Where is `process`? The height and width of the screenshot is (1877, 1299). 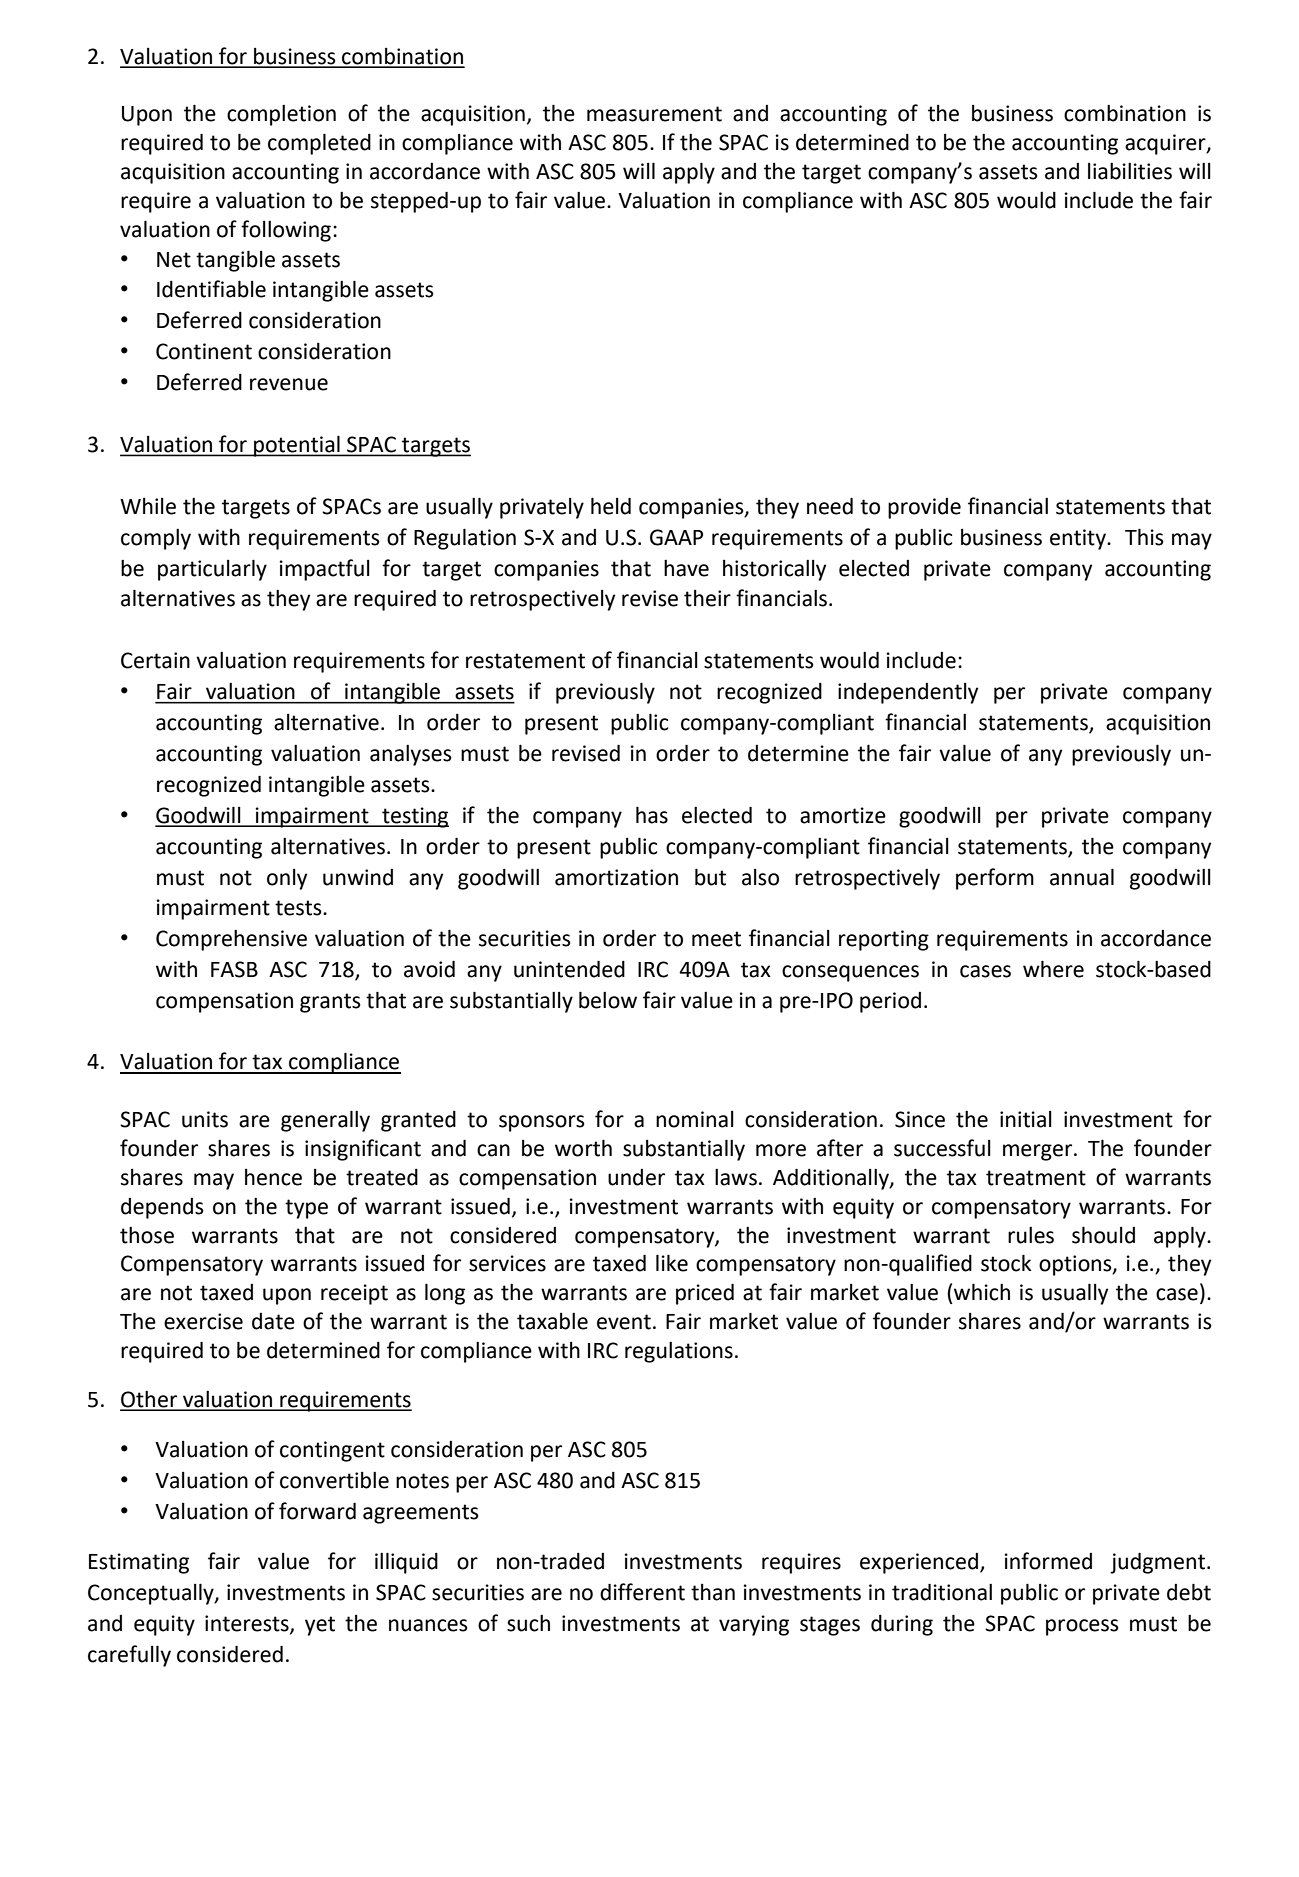
process is located at coordinates (1082, 1627).
